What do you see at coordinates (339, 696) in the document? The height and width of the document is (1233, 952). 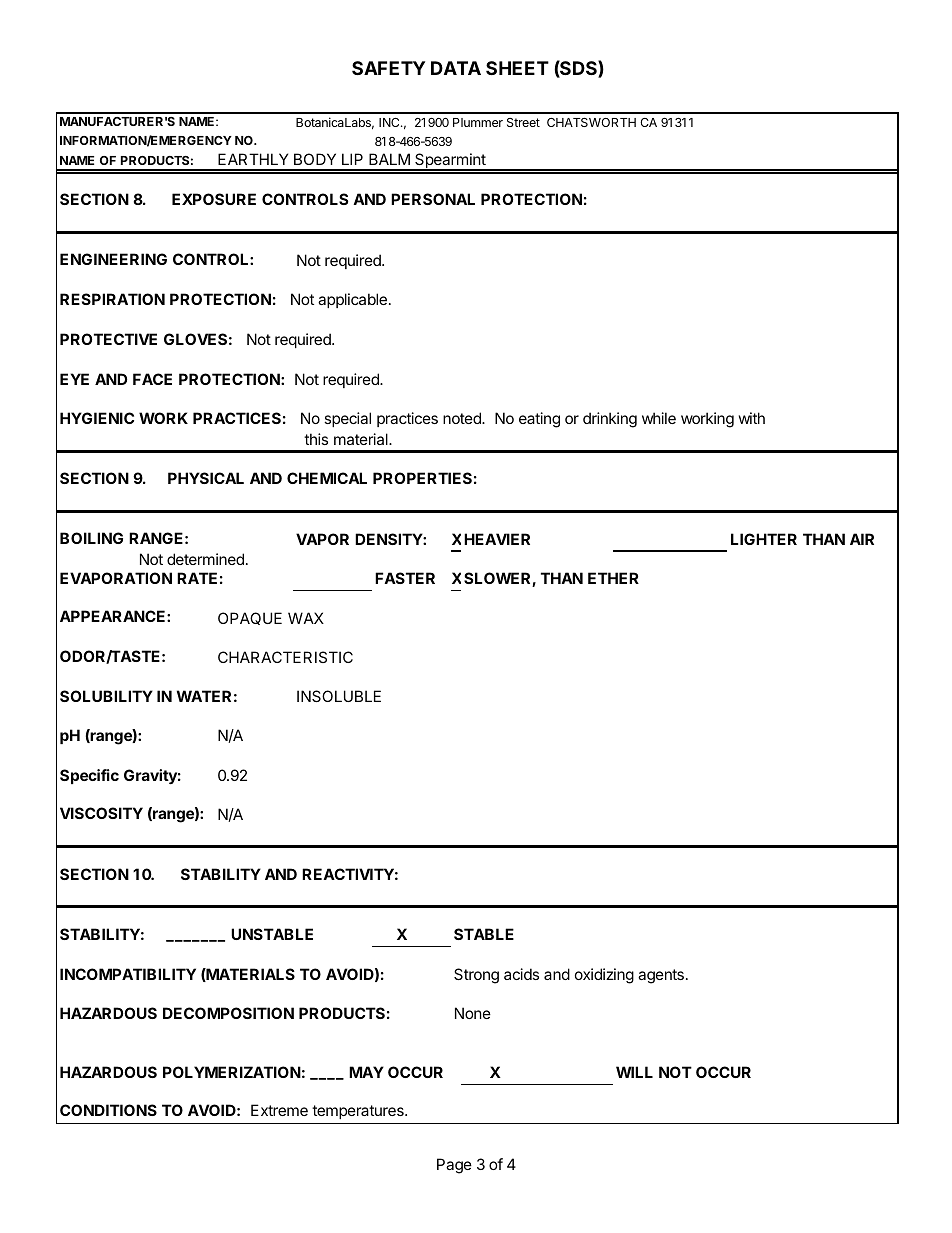 I see `INSOLUBLE` at bounding box center [339, 696].
